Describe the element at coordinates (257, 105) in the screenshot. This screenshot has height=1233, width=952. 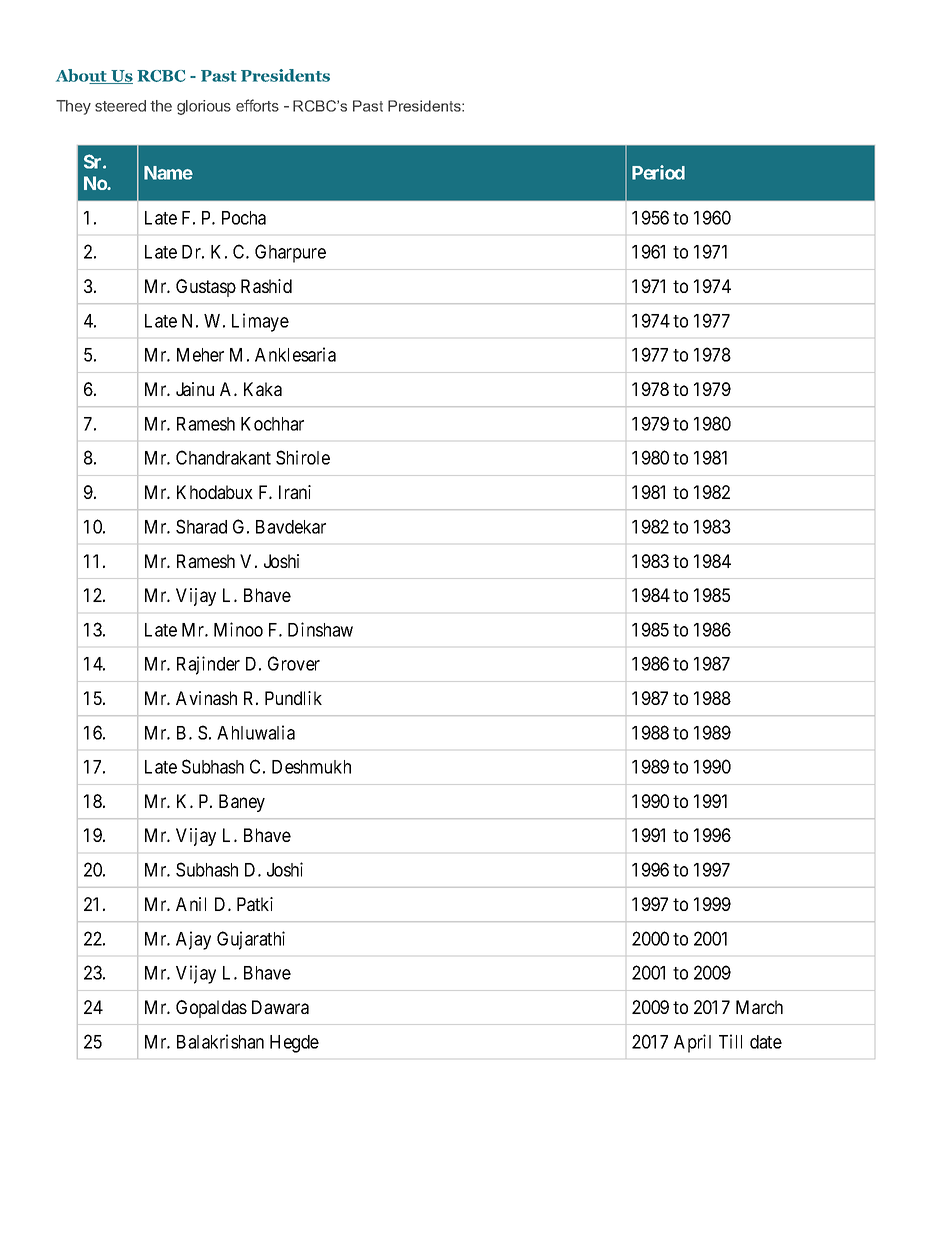
I see `efforts` at that location.
